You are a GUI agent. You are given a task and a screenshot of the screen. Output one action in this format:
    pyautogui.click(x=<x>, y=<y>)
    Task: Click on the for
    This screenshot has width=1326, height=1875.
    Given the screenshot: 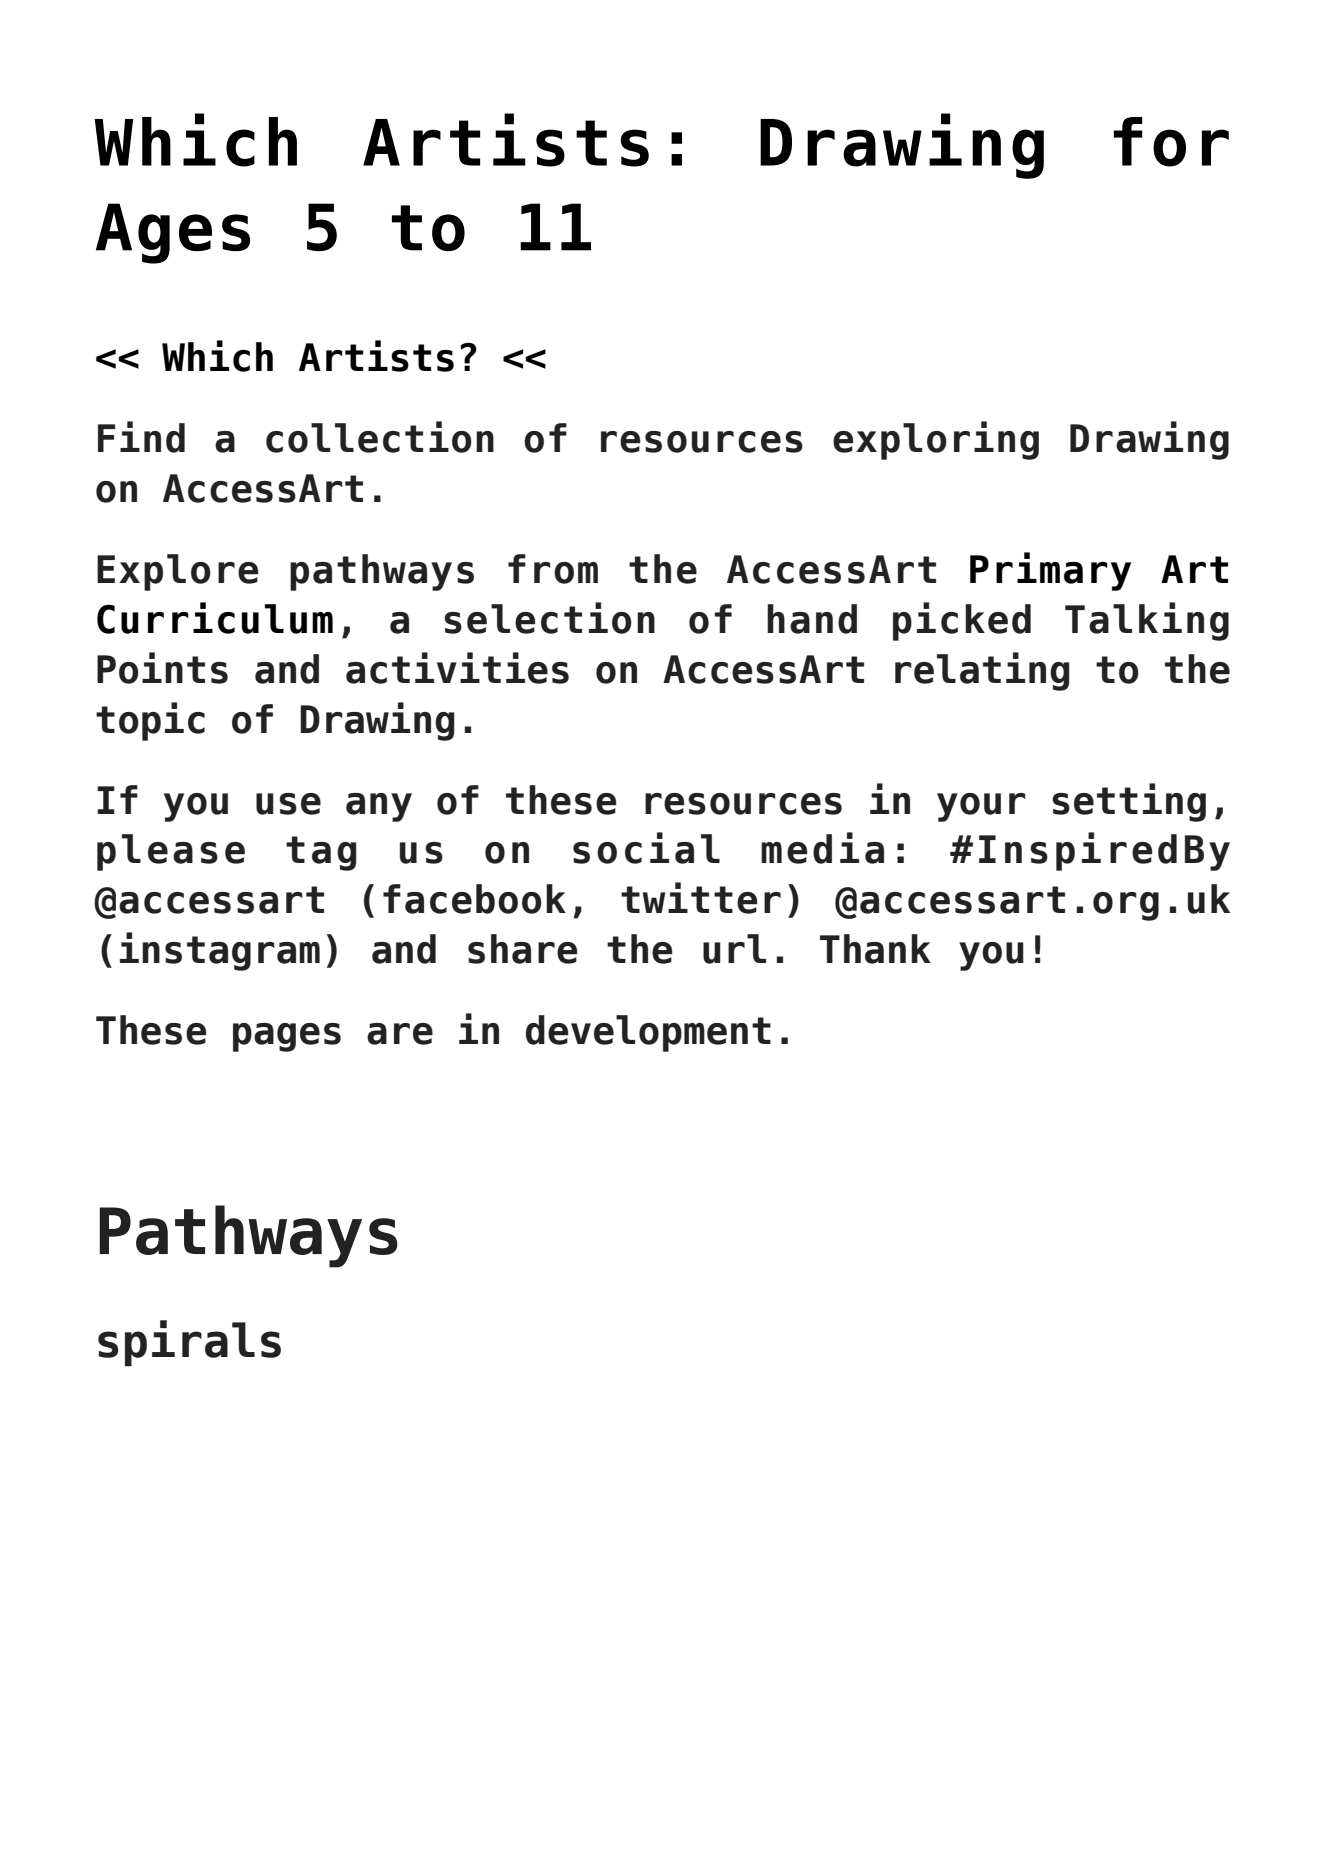 What is the action you would take?
    pyautogui.click(x=1171, y=142)
